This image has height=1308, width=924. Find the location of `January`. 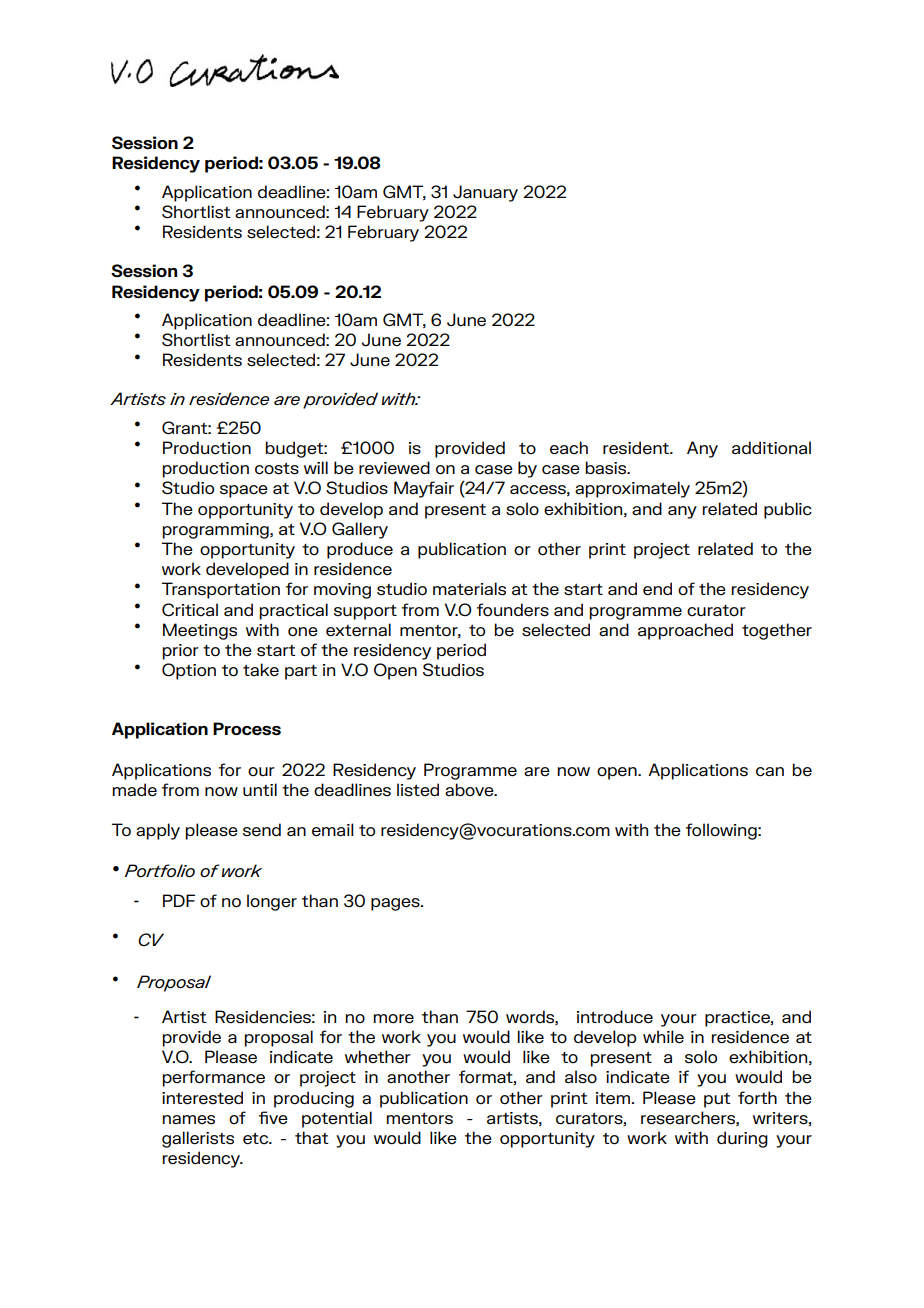

January is located at coordinates (485, 193).
